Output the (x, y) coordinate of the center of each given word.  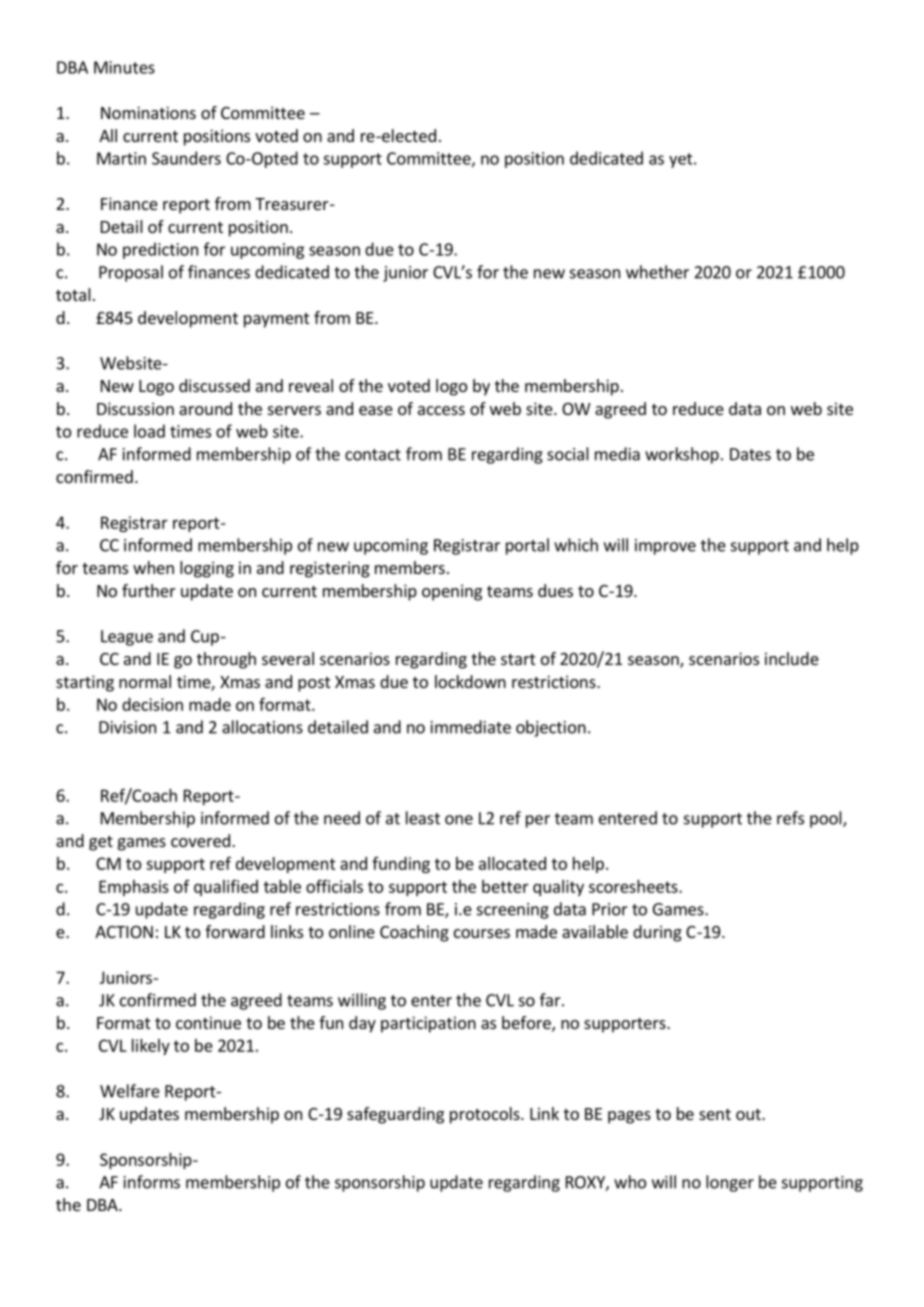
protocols (486, 1115)
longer (730, 1183)
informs (152, 1182)
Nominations (148, 112)
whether (657, 272)
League (127, 638)
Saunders (186, 158)
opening (452, 592)
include (792, 658)
